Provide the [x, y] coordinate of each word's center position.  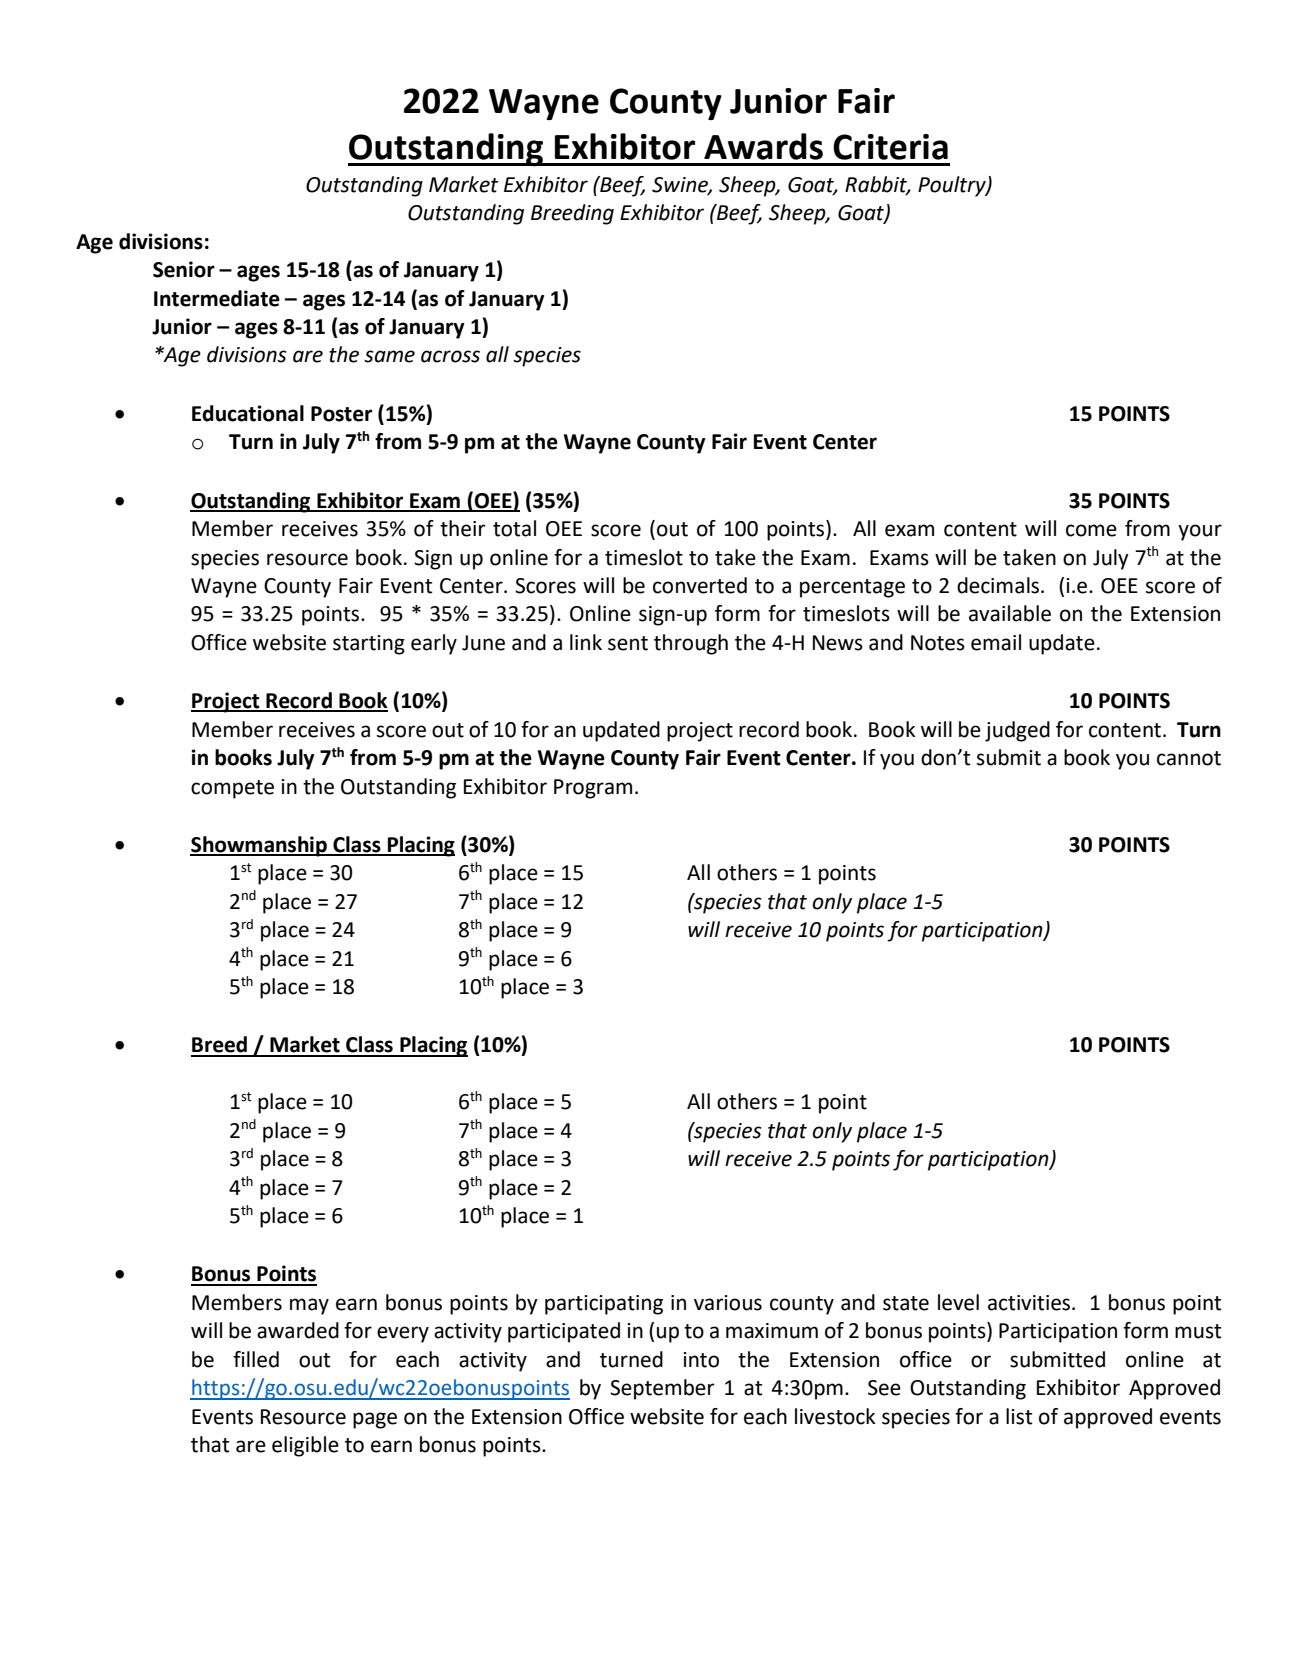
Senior [184, 269]
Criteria [890, 147]
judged [1017, 731]
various [728, 1303]
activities [1029, 1303]
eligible [305, 1446]
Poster [341, 414]
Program [593, 789]
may [309, 1306]
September [662, 1389]
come [1091, 530]
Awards [763, 146]
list [1019, 1416]
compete [232, 789]
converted [700, 585]
